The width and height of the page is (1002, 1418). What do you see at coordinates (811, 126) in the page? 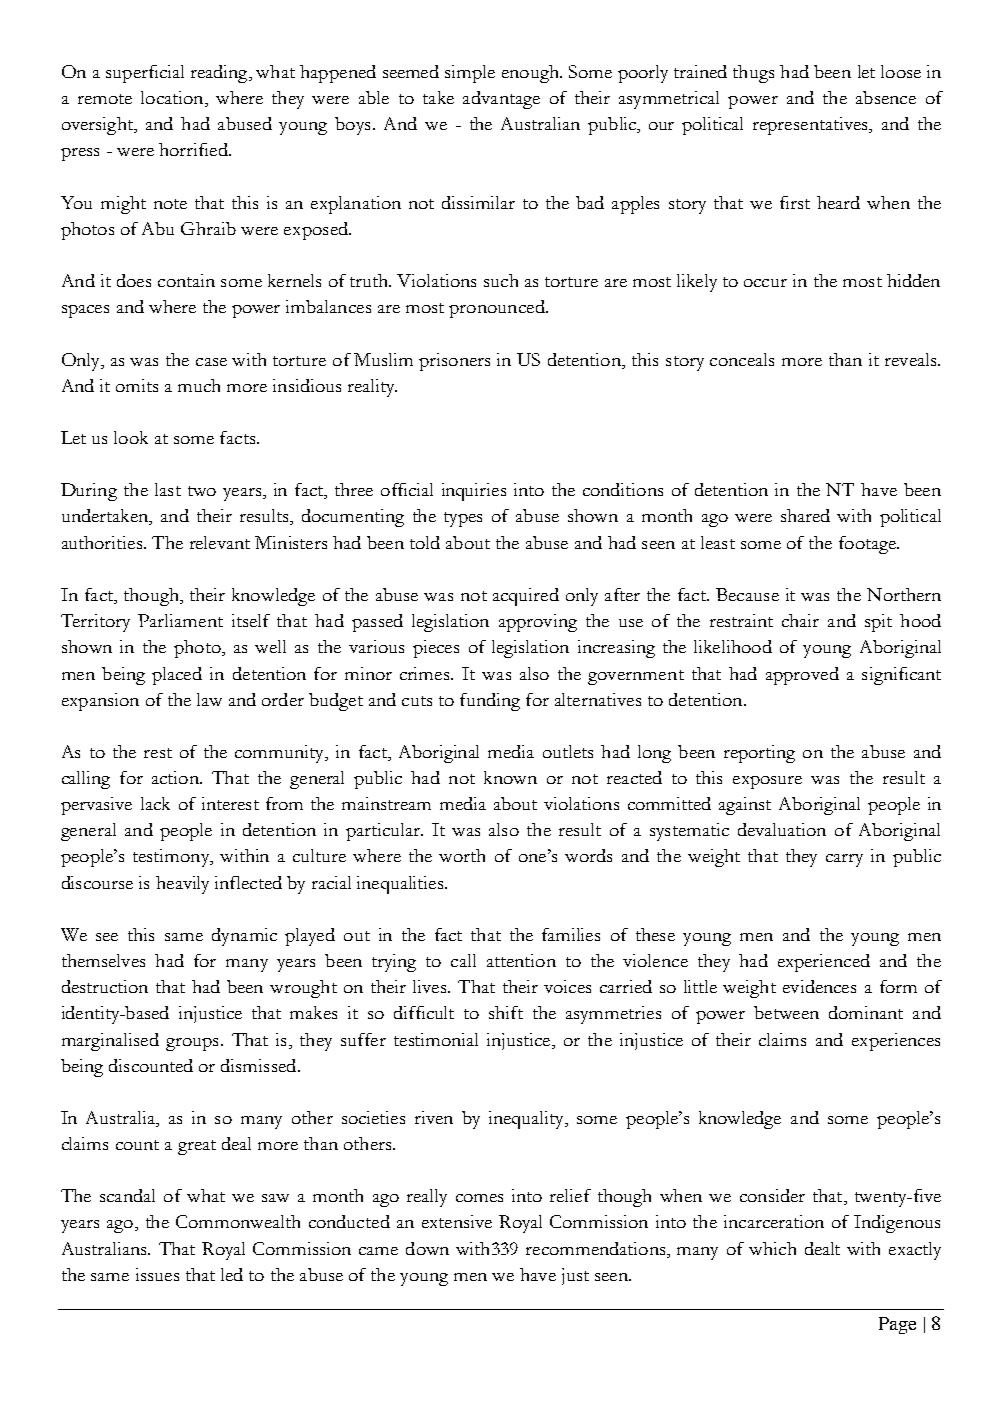
I see `representatives` at bounding box center [811, 126].
